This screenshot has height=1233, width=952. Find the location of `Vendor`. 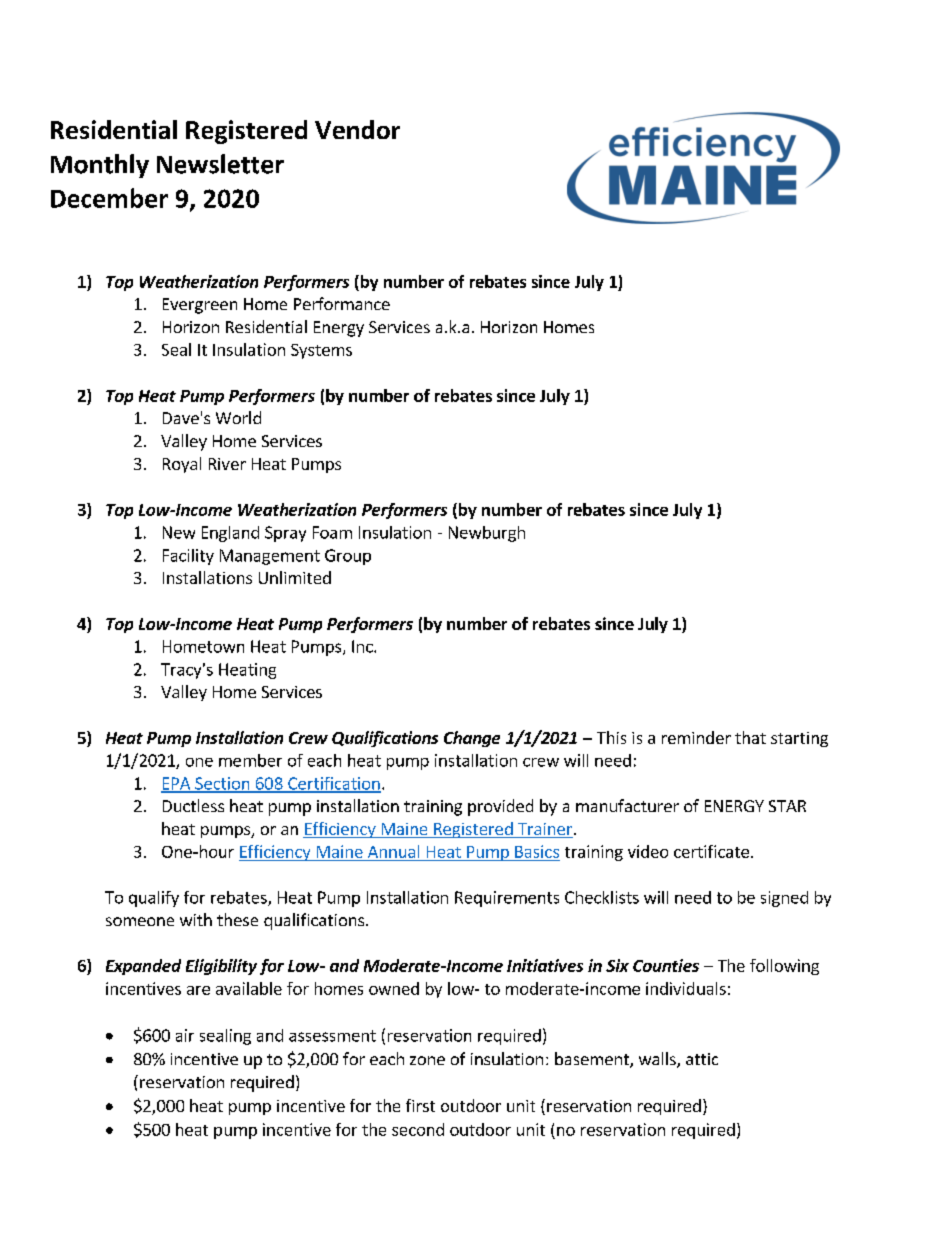

Vendor is located at coordinates (357, 129).
